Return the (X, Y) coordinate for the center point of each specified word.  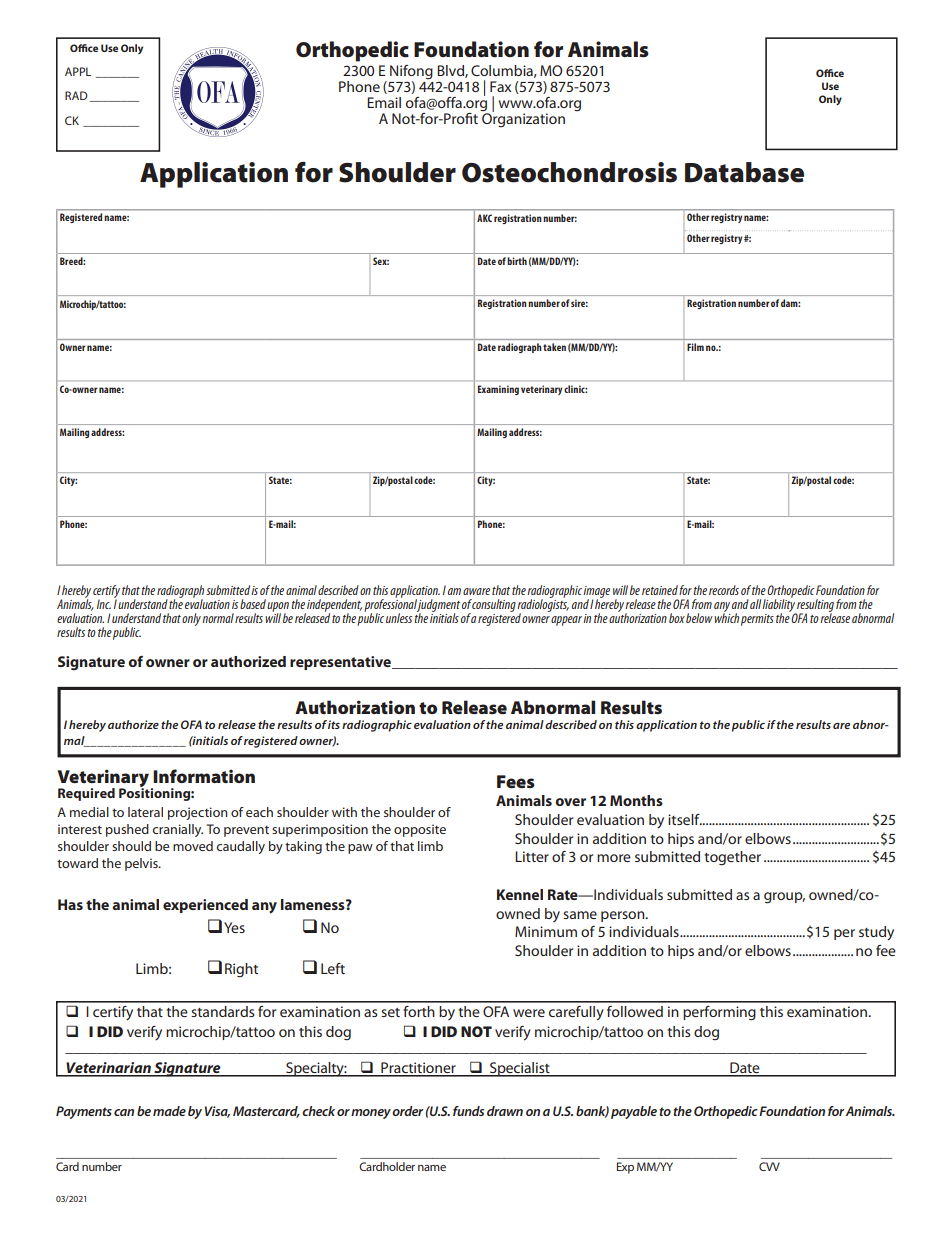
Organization (523, 119)
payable (634, 1112)
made (169, 1111)
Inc (104, 604)
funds (468, 1111)
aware (476, 591)
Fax (500, 86)
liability (779, 606)
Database (744, 172)
